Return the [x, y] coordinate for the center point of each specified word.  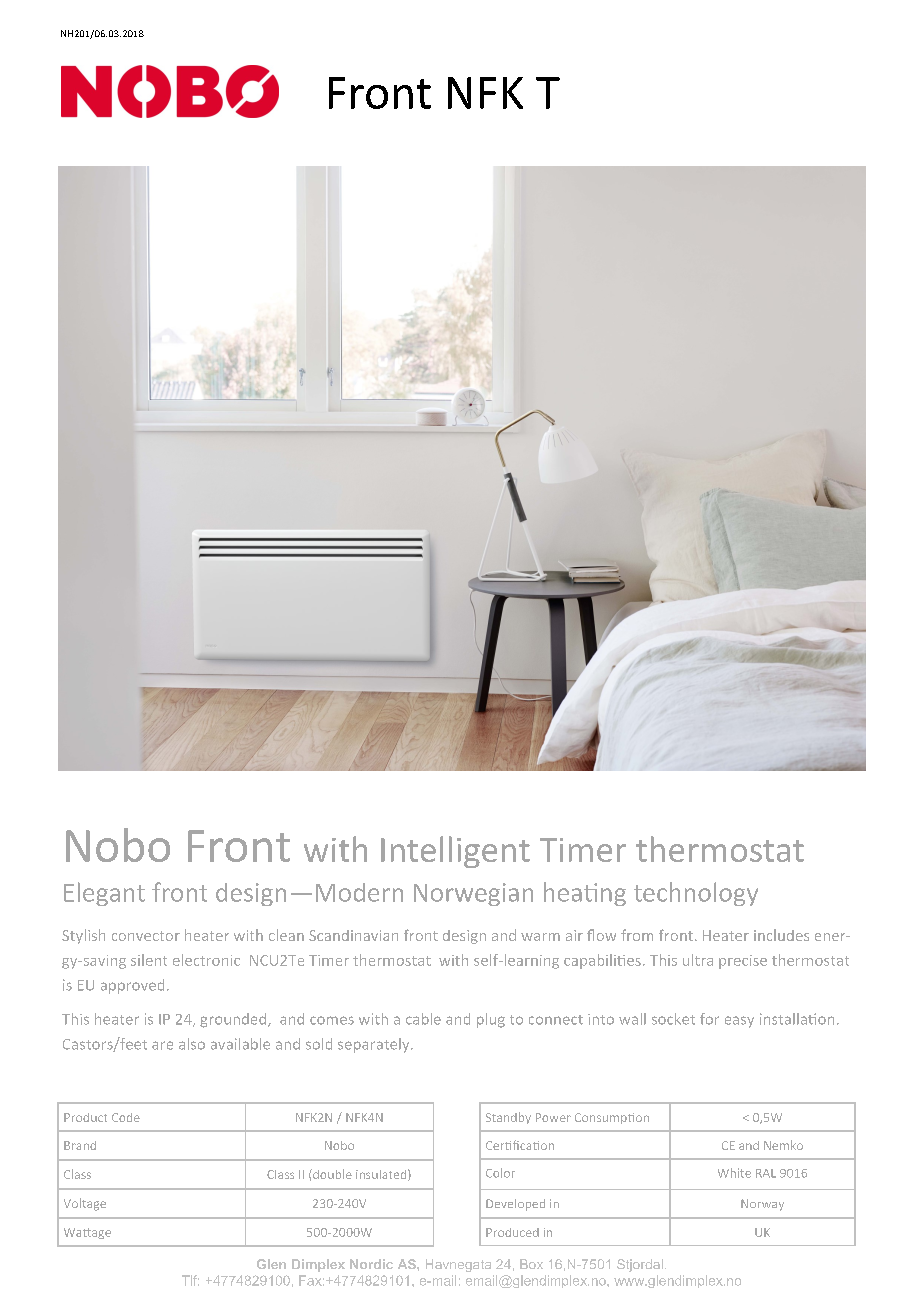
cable [423, 1019]
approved [132, 986]
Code [126, 1117]
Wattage [87, 1233]
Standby [508, 1118]
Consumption [612, 1118]
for [709, 1019]
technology [696, 894]
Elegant [104, 894]
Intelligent [455, 852]
